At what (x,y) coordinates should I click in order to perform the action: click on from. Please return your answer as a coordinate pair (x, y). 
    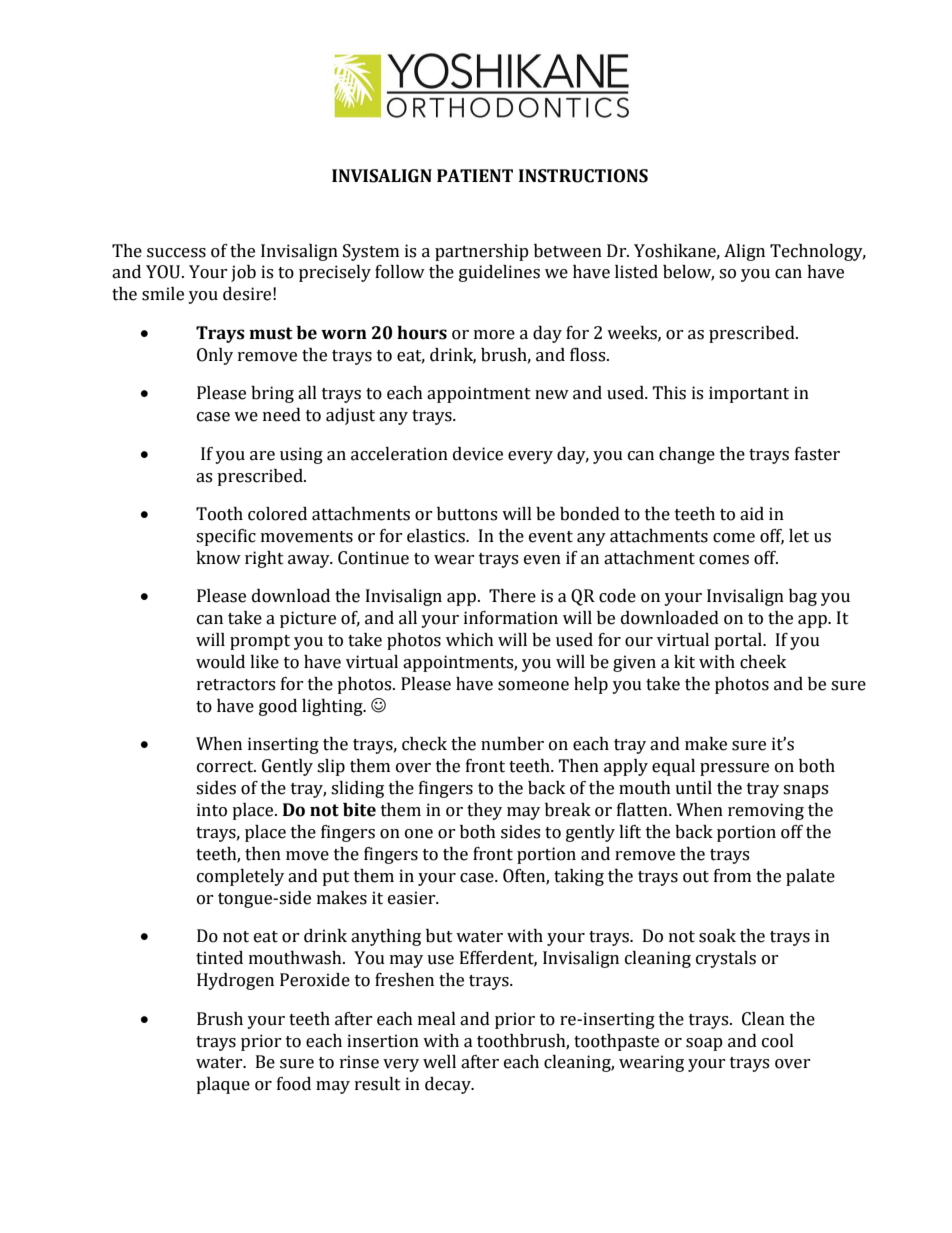
    Looking at the image, I should click on (732, 876).
